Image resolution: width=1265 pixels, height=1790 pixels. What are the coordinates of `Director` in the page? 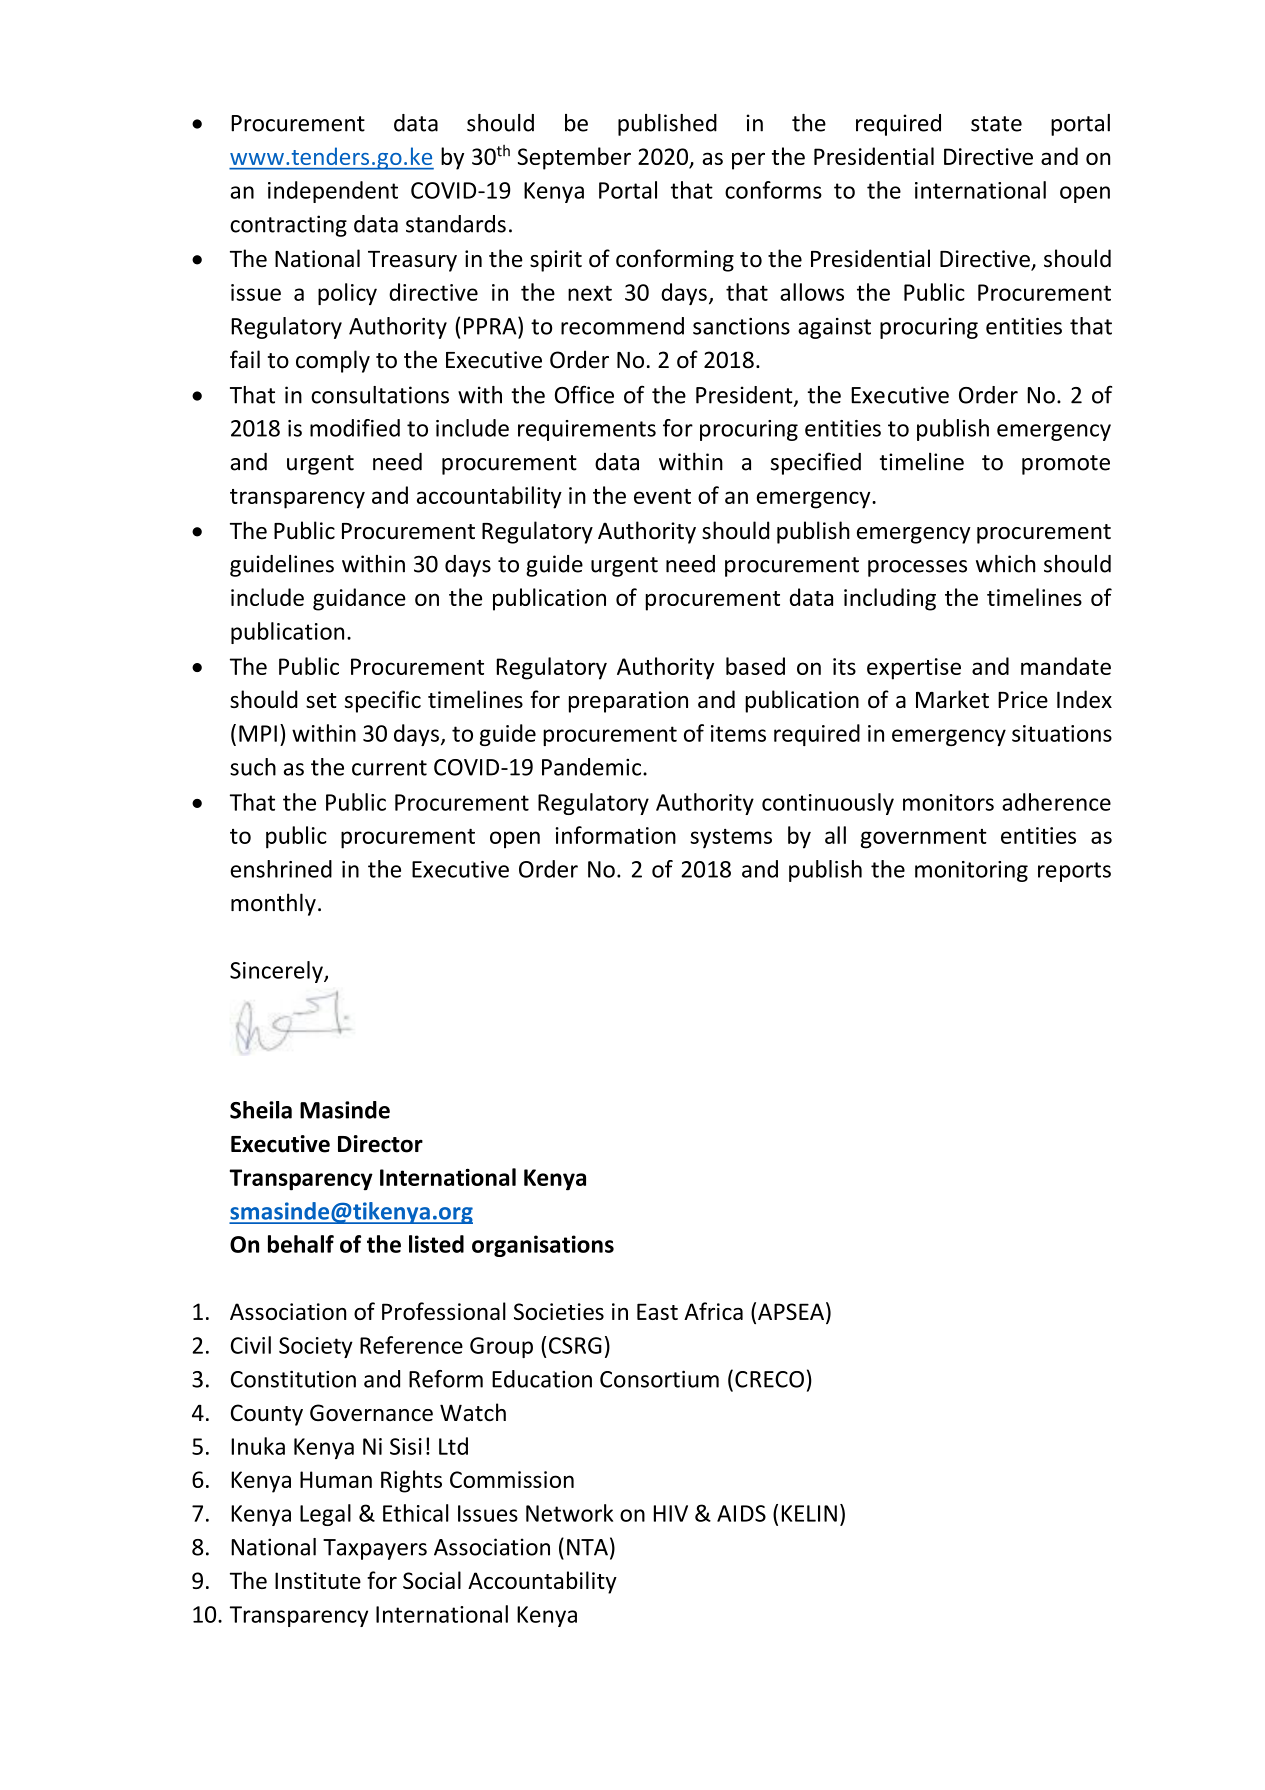 It's located at (380, 1144).
